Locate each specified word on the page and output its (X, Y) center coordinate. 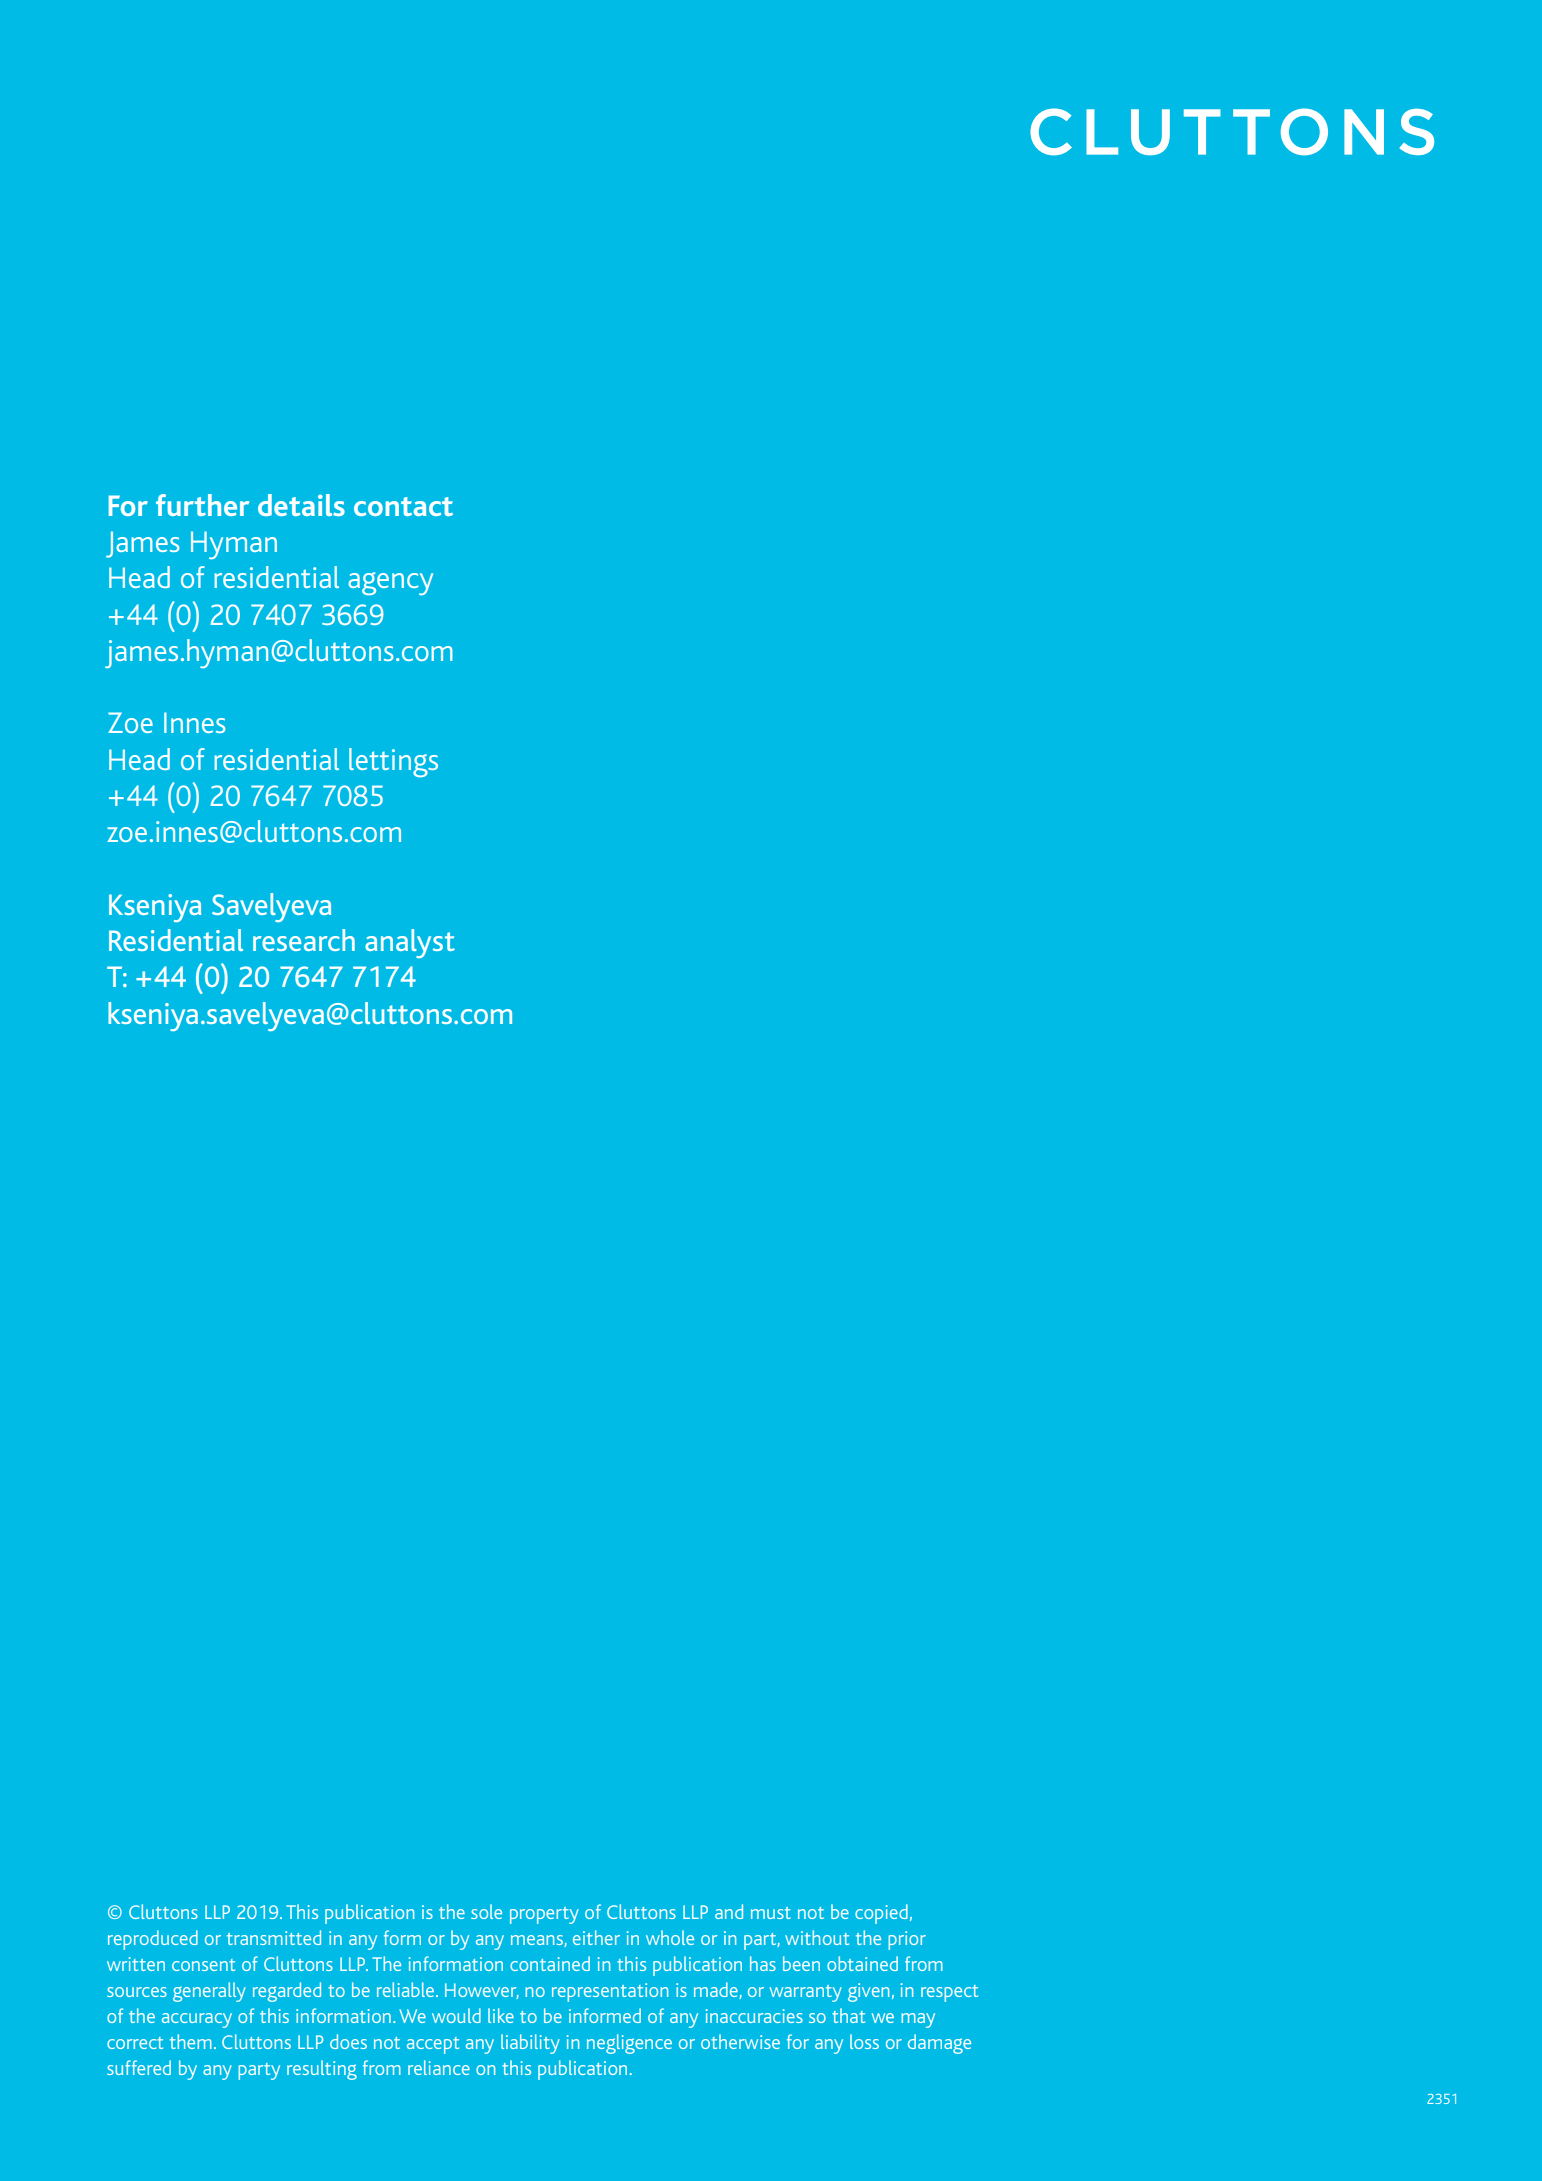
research (304, 940)
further (202, 505)
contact (403, 506)
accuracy (197, 2020)
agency (390, 583)
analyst (410, 943)
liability (530, 2044)
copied (881, 1914)
